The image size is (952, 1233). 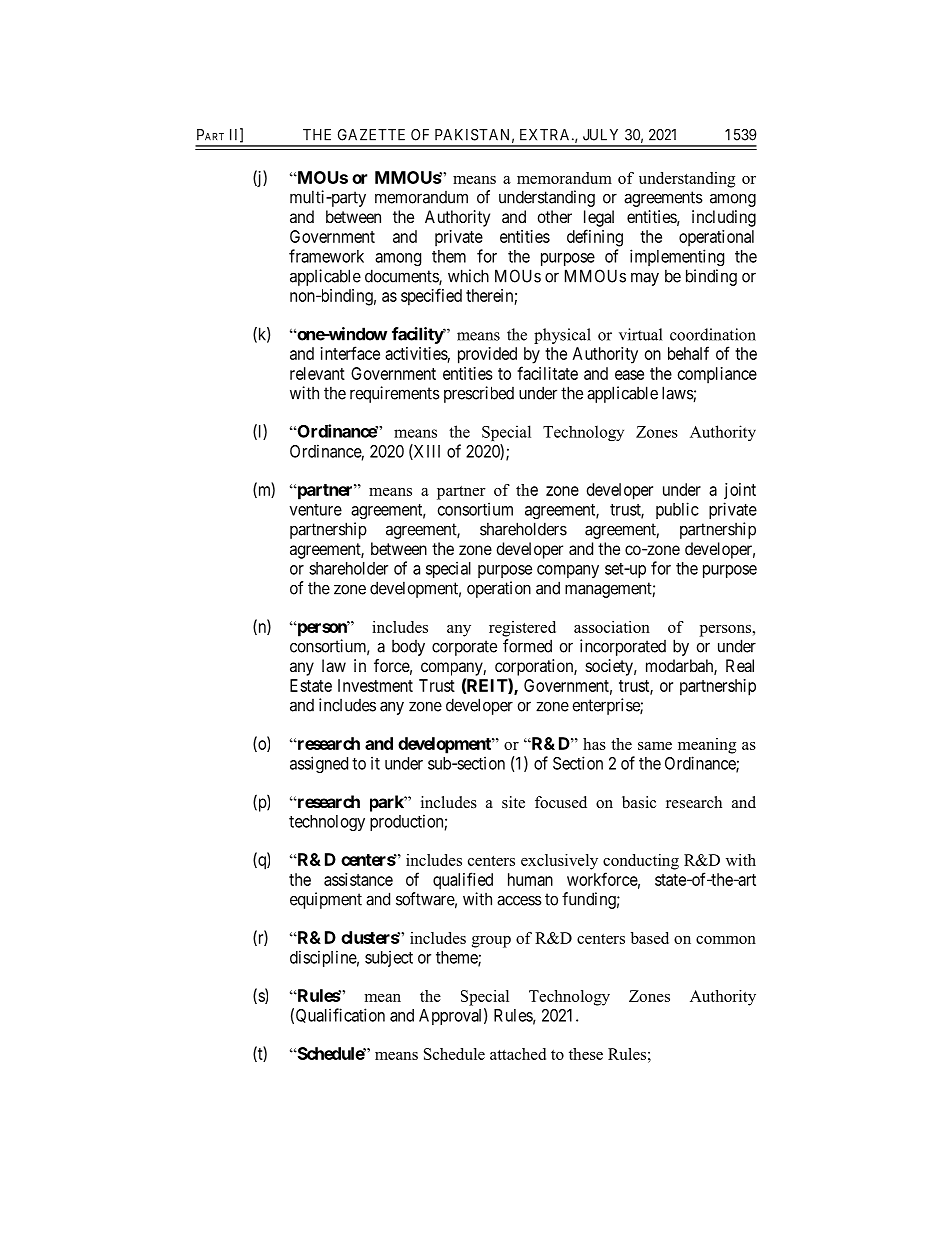 What do you see at coordinates (518, 1054) in the screenshot?
I see `attached` at bounding box center [518, 1054].
